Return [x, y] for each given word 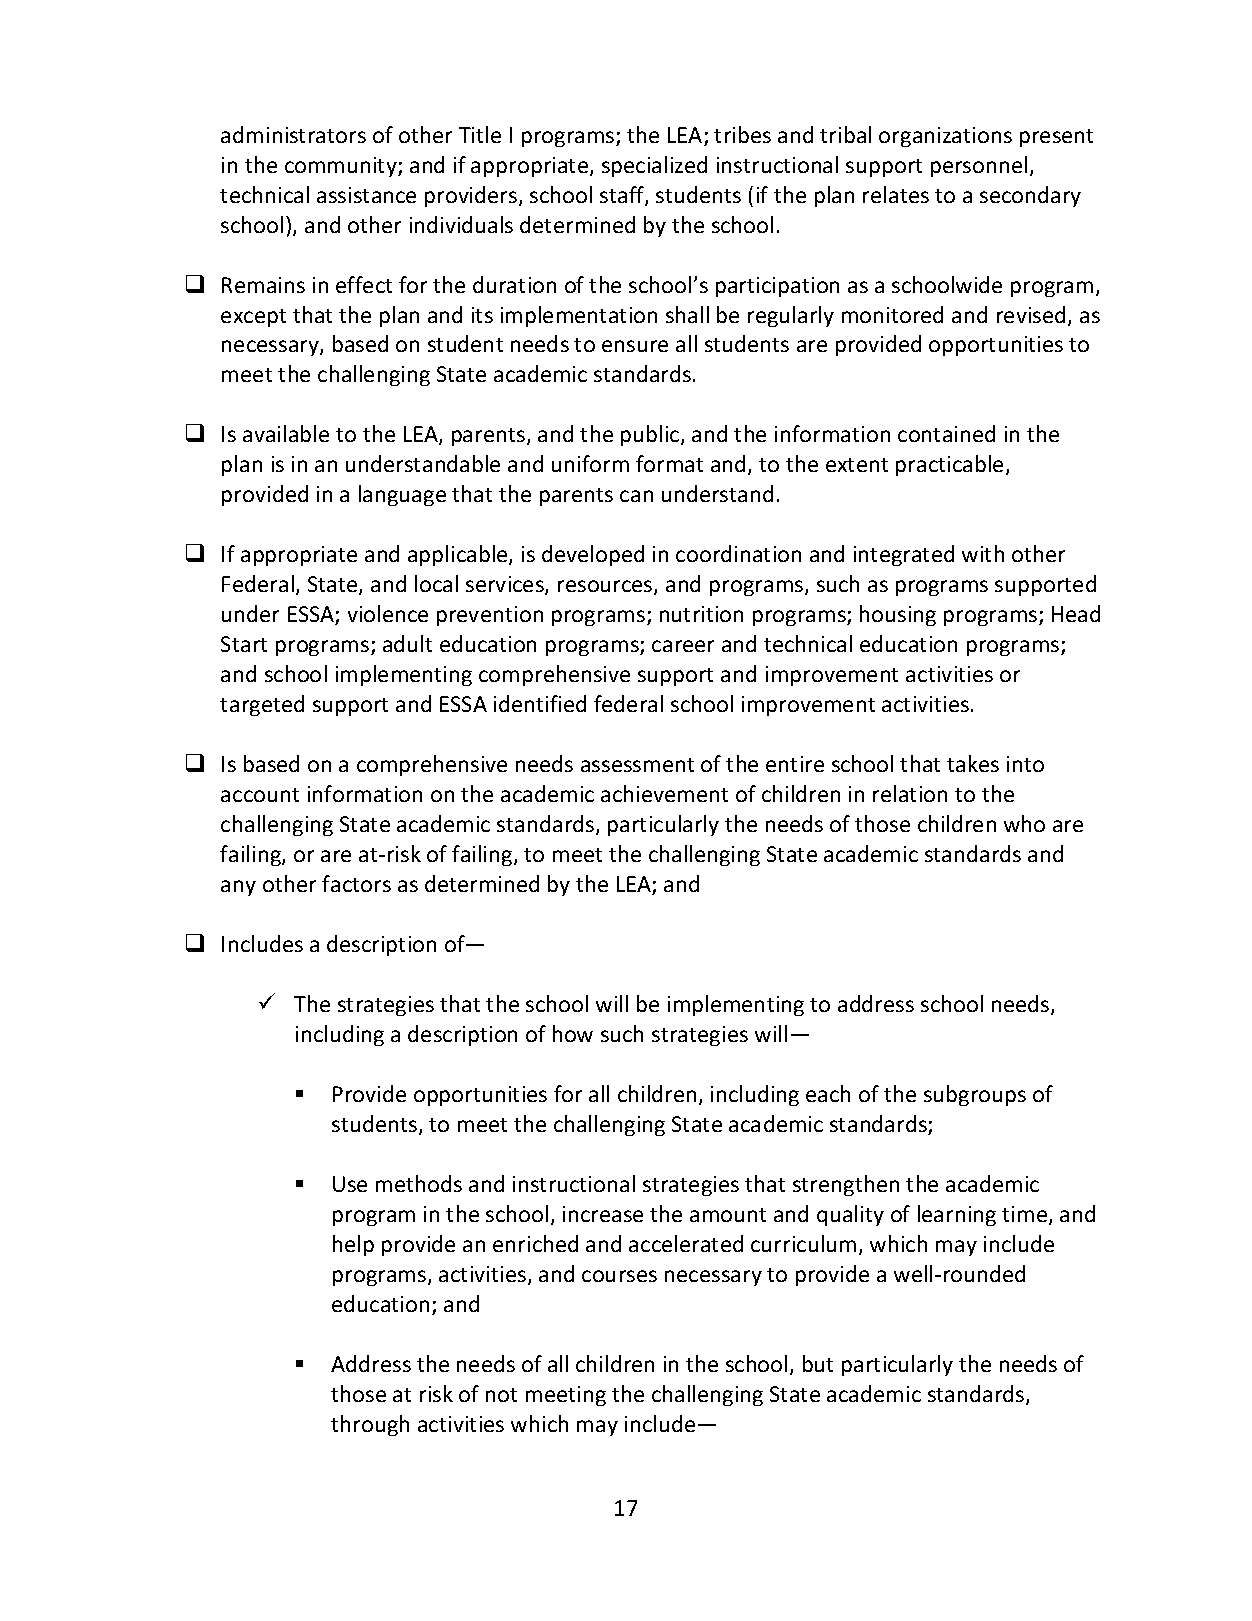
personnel [979, 166]
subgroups [975, 1095]
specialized [654, 166]
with [983, 553]
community [342, 167]
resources [606, 587]
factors [356, 883]
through [370, 1425]
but [818, 1363]
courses [619, 1276]
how [573, 1033]
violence [388, 613]
